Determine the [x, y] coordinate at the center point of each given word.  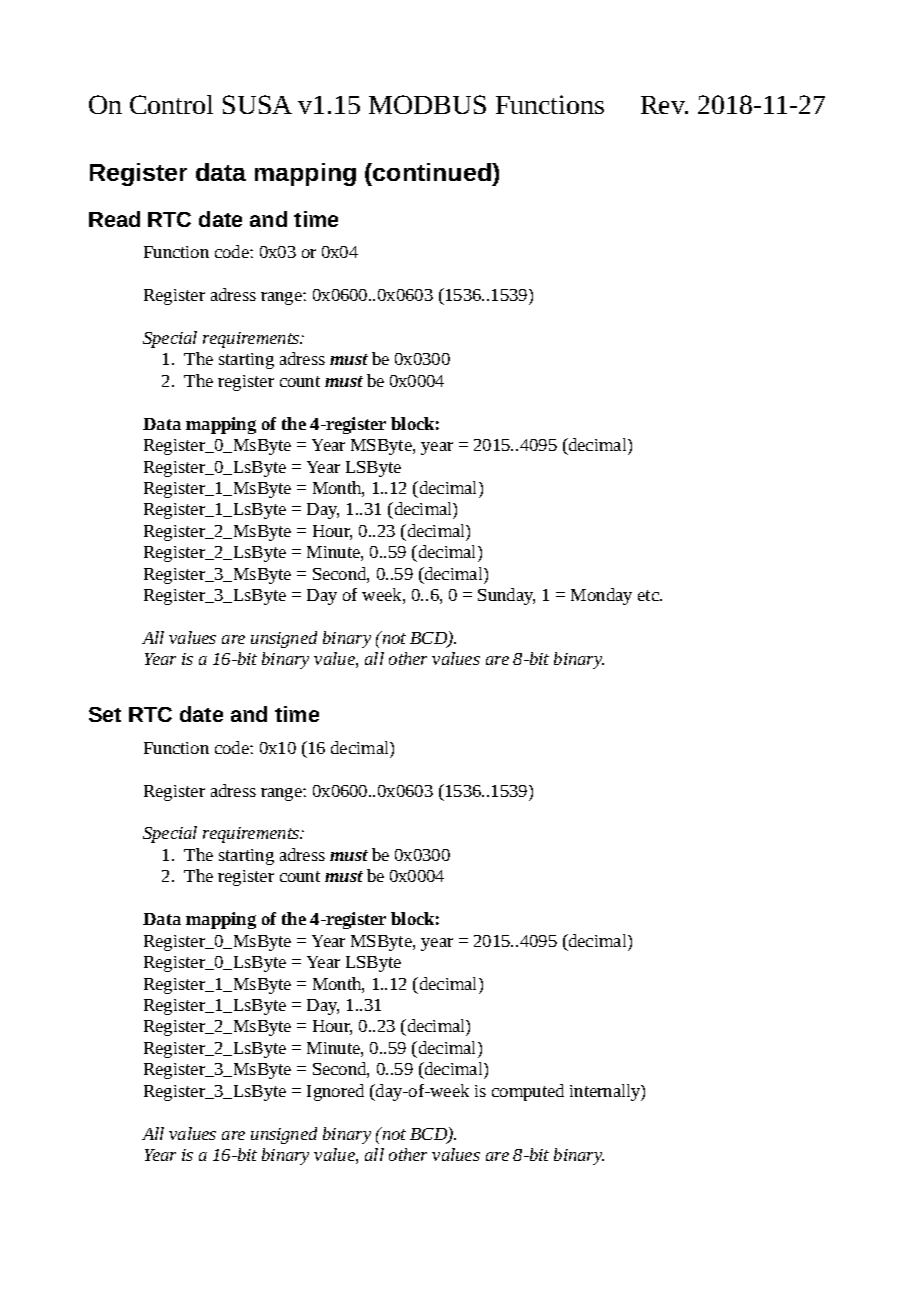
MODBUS [427, 104]
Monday [601, 596]
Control [171, 104]
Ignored [335, 1092]
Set [105, 714]
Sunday [506, 596]
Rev [664, 105]
